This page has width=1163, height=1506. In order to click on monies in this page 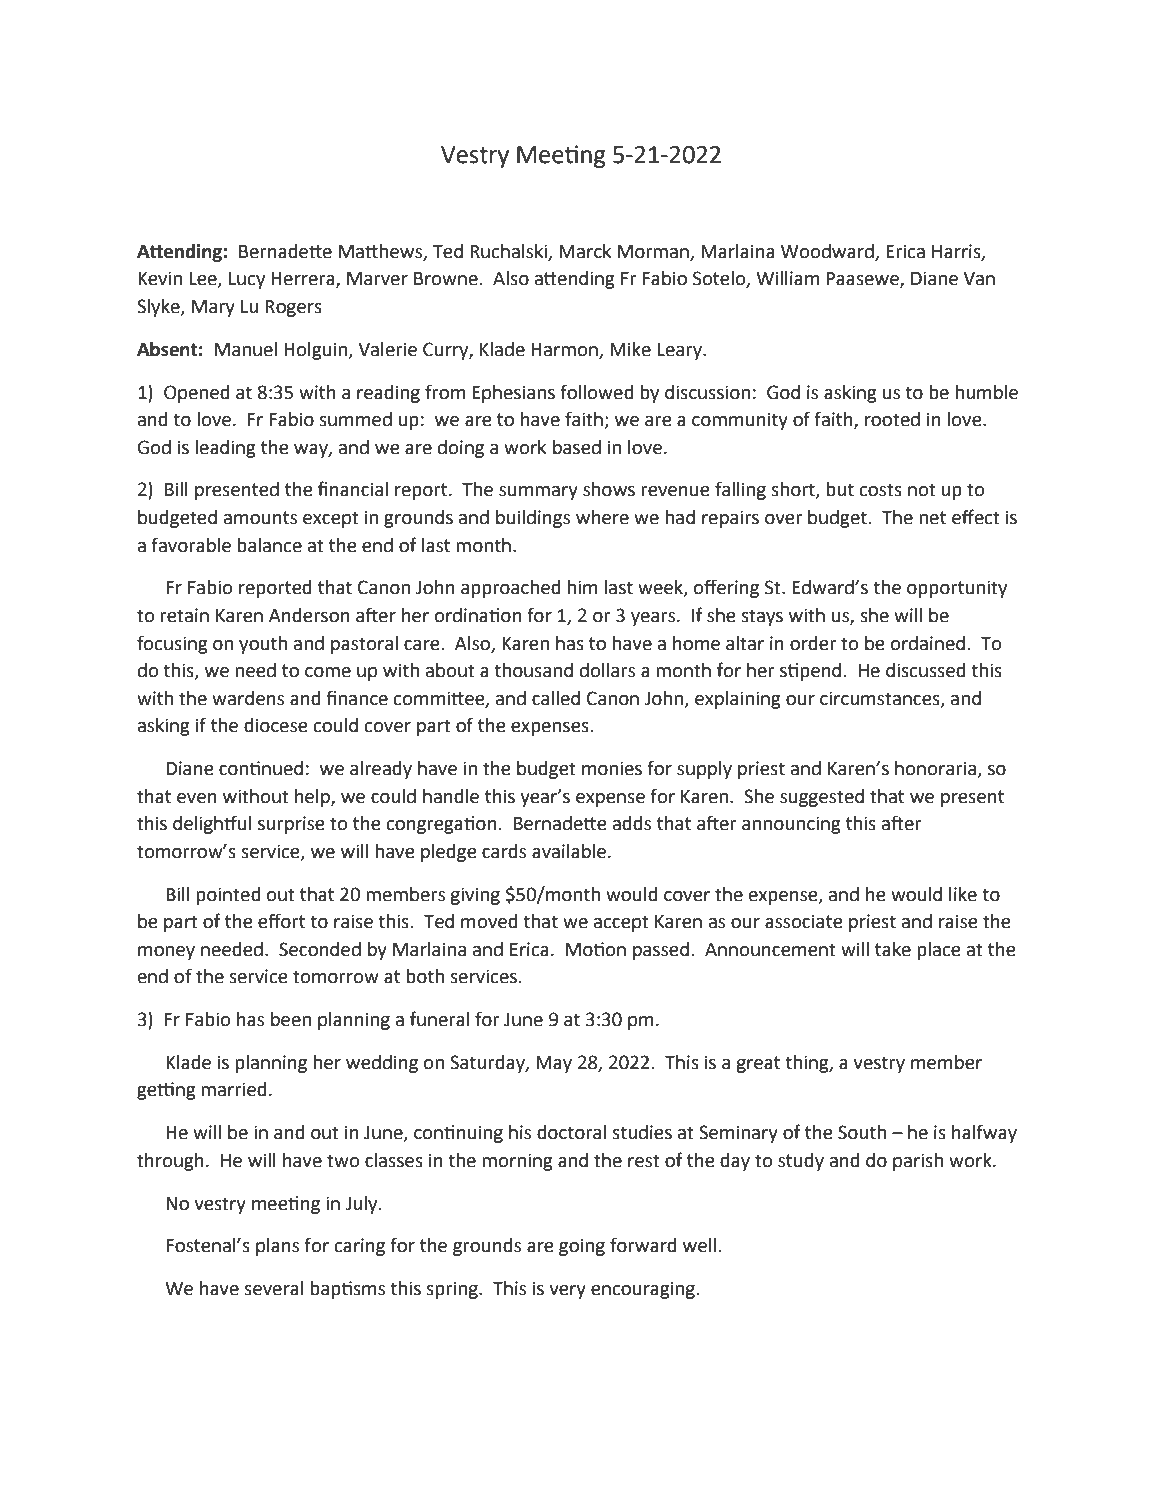, I will do `click(612, 768)`.
